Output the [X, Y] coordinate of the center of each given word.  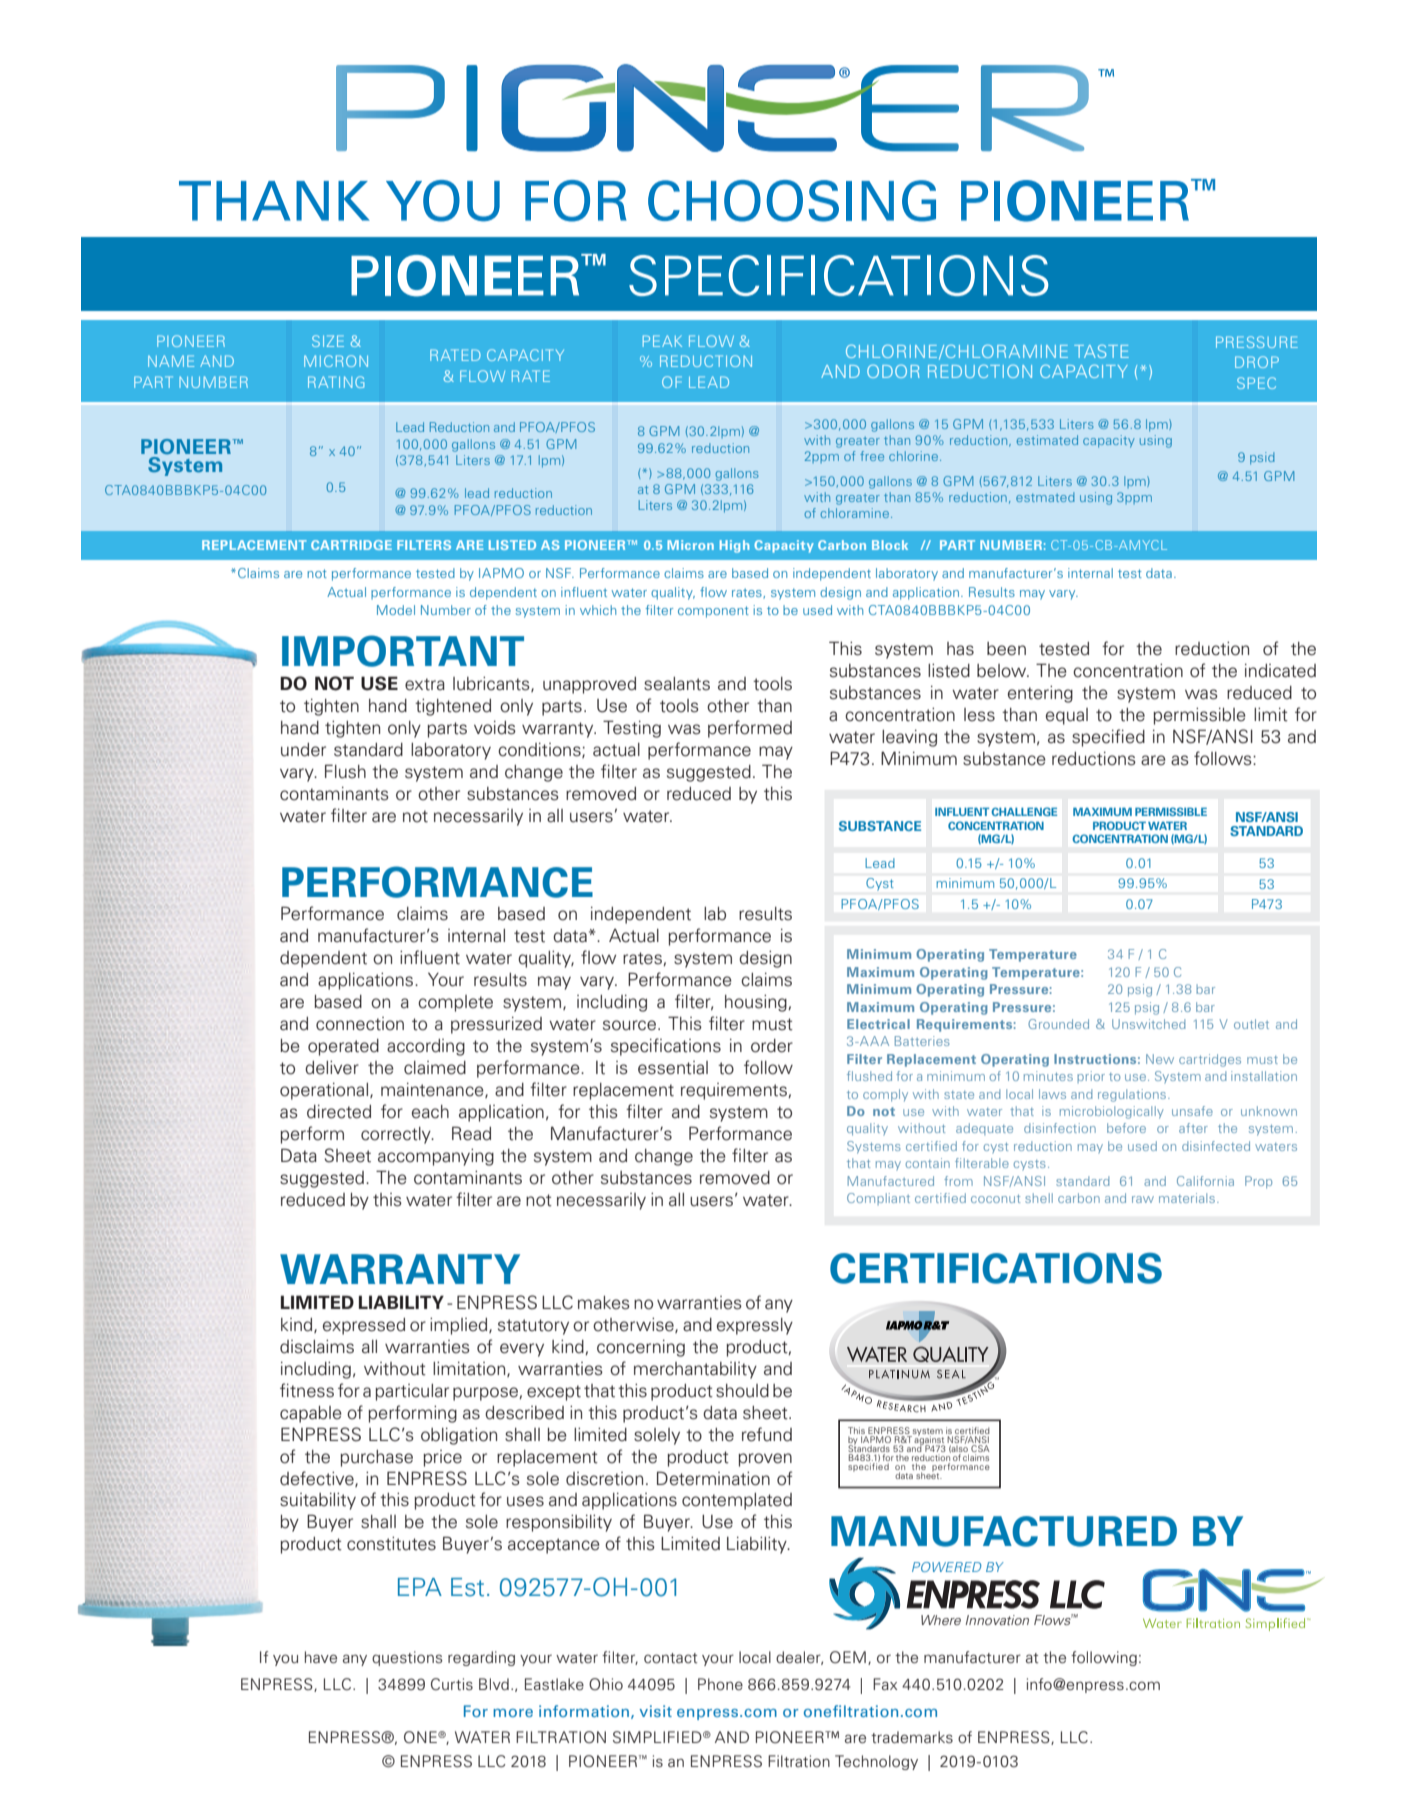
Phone [720, 1684]
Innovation [997, 1620]
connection [360, 1024]
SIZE [328, 341]
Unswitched [1149, 1024]
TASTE [1101, 351]
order [772, 1046]
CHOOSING [792, 201]
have [321, 1657]
